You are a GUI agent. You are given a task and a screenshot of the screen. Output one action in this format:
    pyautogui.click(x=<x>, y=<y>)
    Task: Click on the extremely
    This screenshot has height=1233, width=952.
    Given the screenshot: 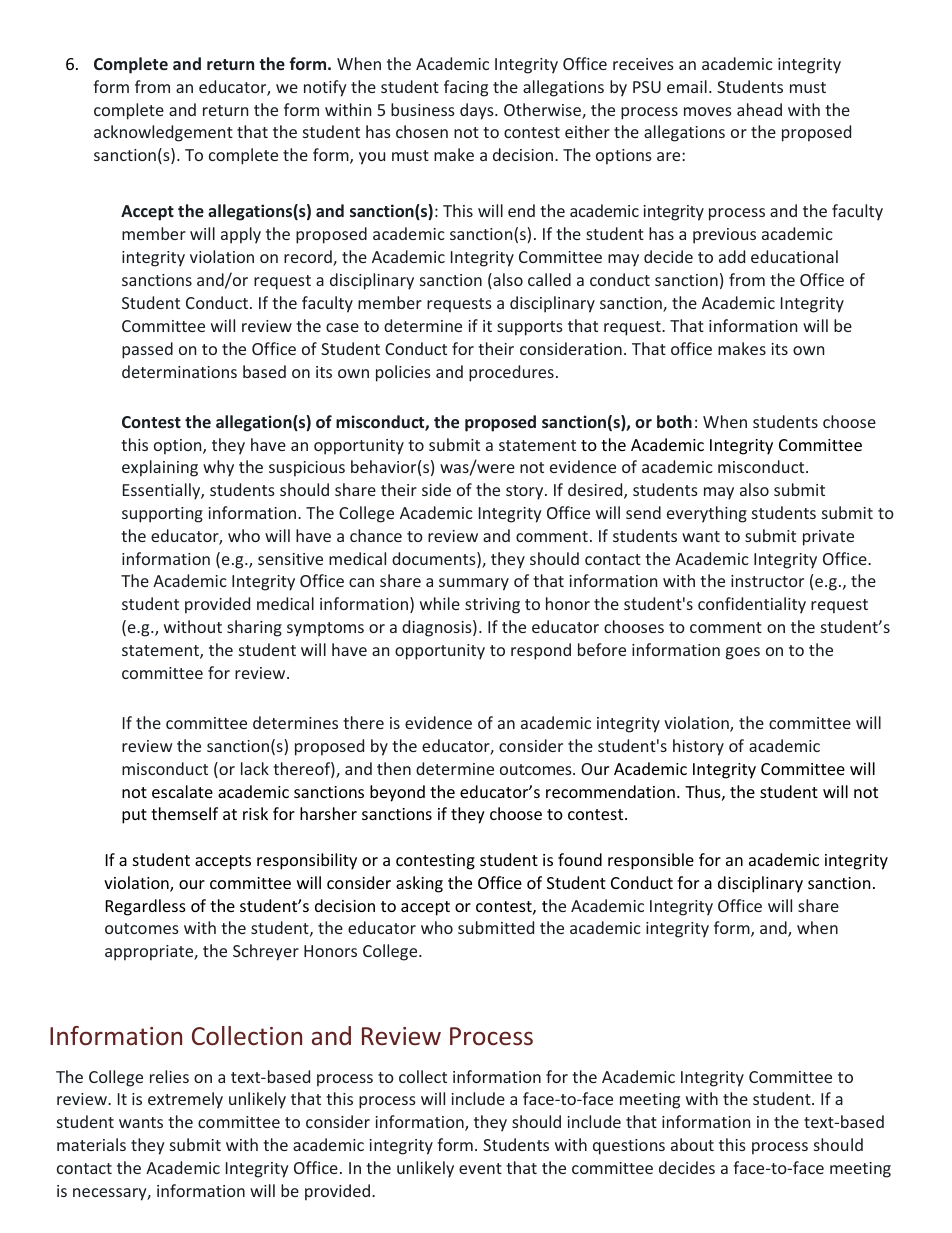 What is the action you would take?
    pyautogui.click(x=185, y=1100)
